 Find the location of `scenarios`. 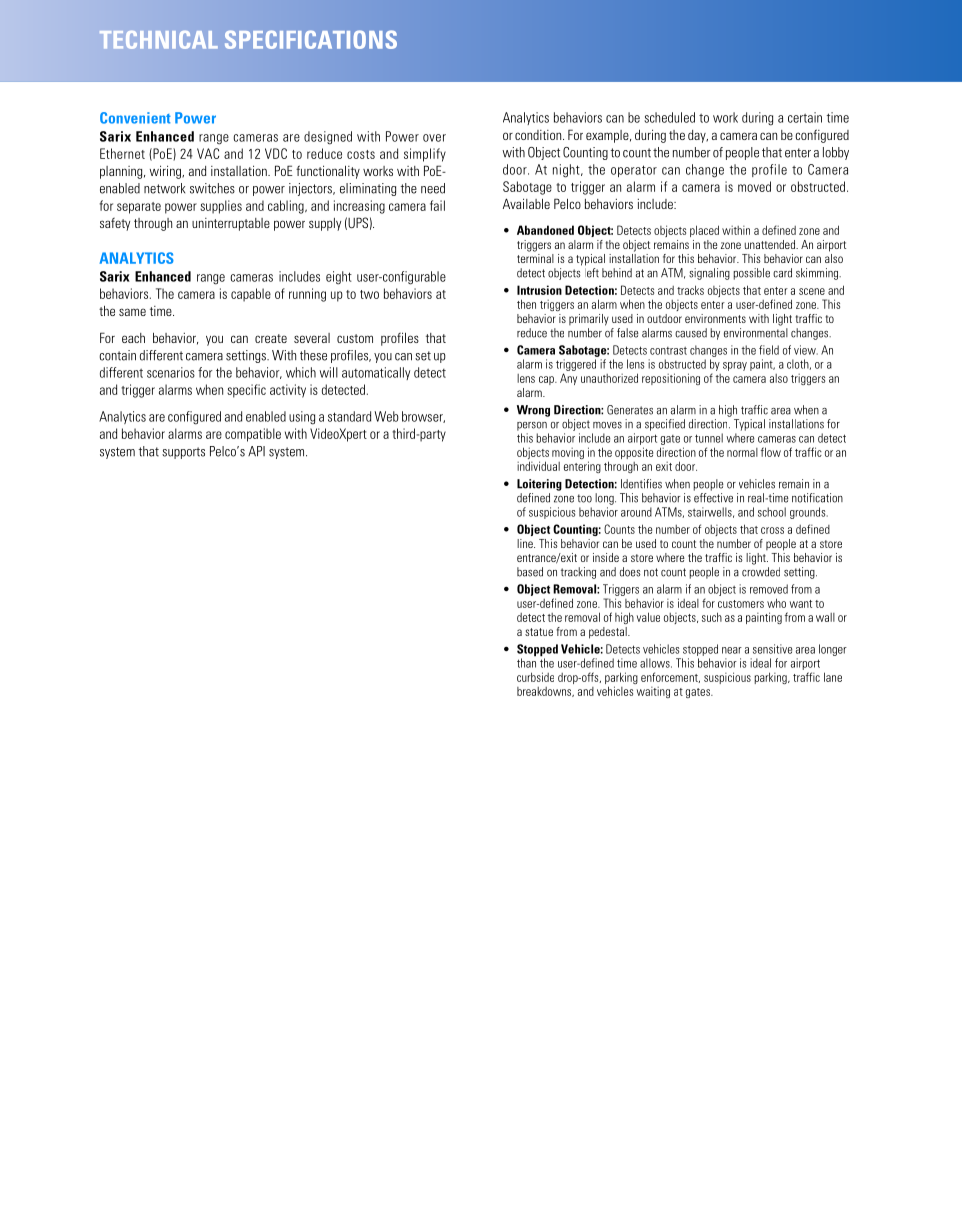

scenarios is located at coordinates (171, 372).
